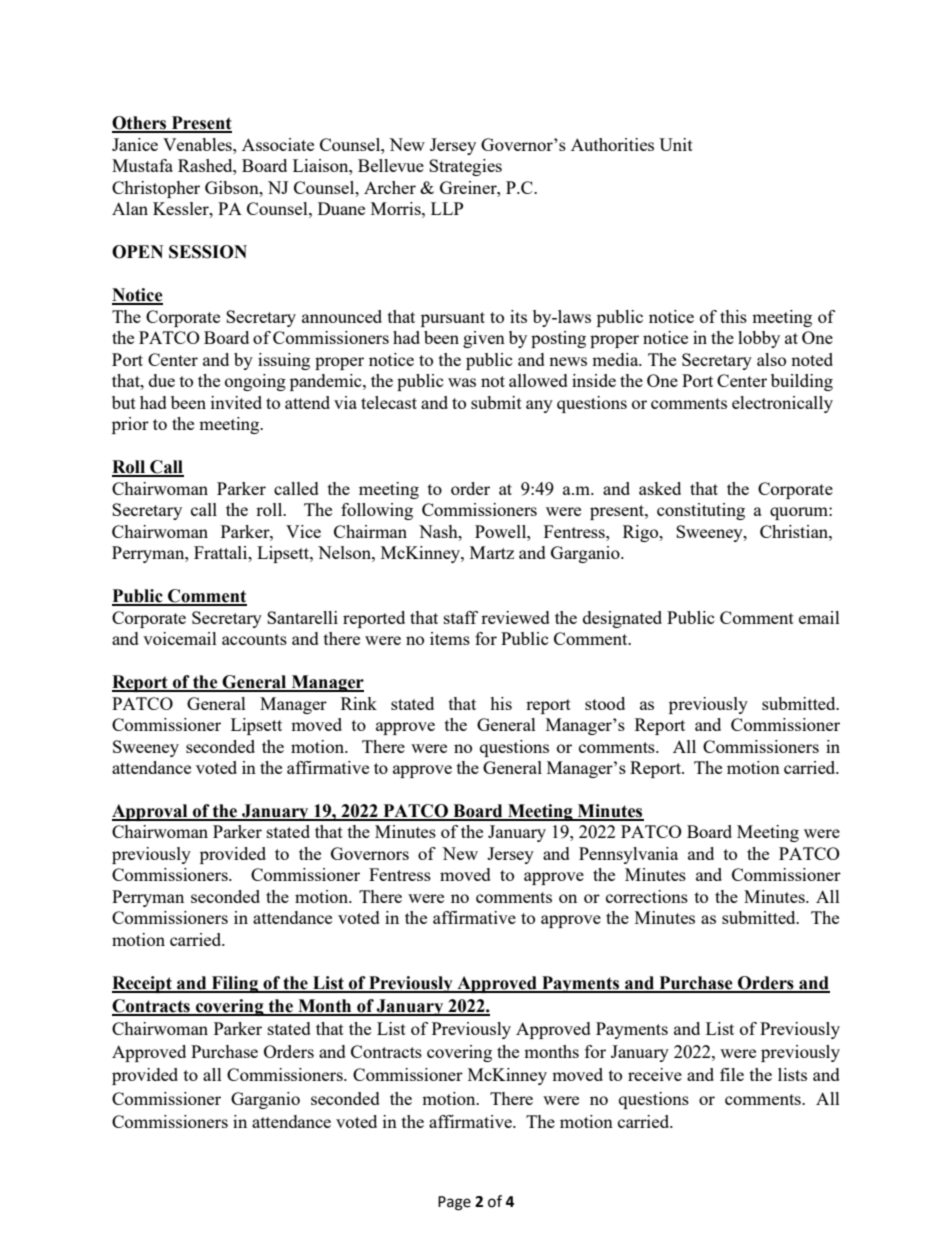  Describe the element at coordinates (303, 531) in the image. I see `Vice` at that location.
